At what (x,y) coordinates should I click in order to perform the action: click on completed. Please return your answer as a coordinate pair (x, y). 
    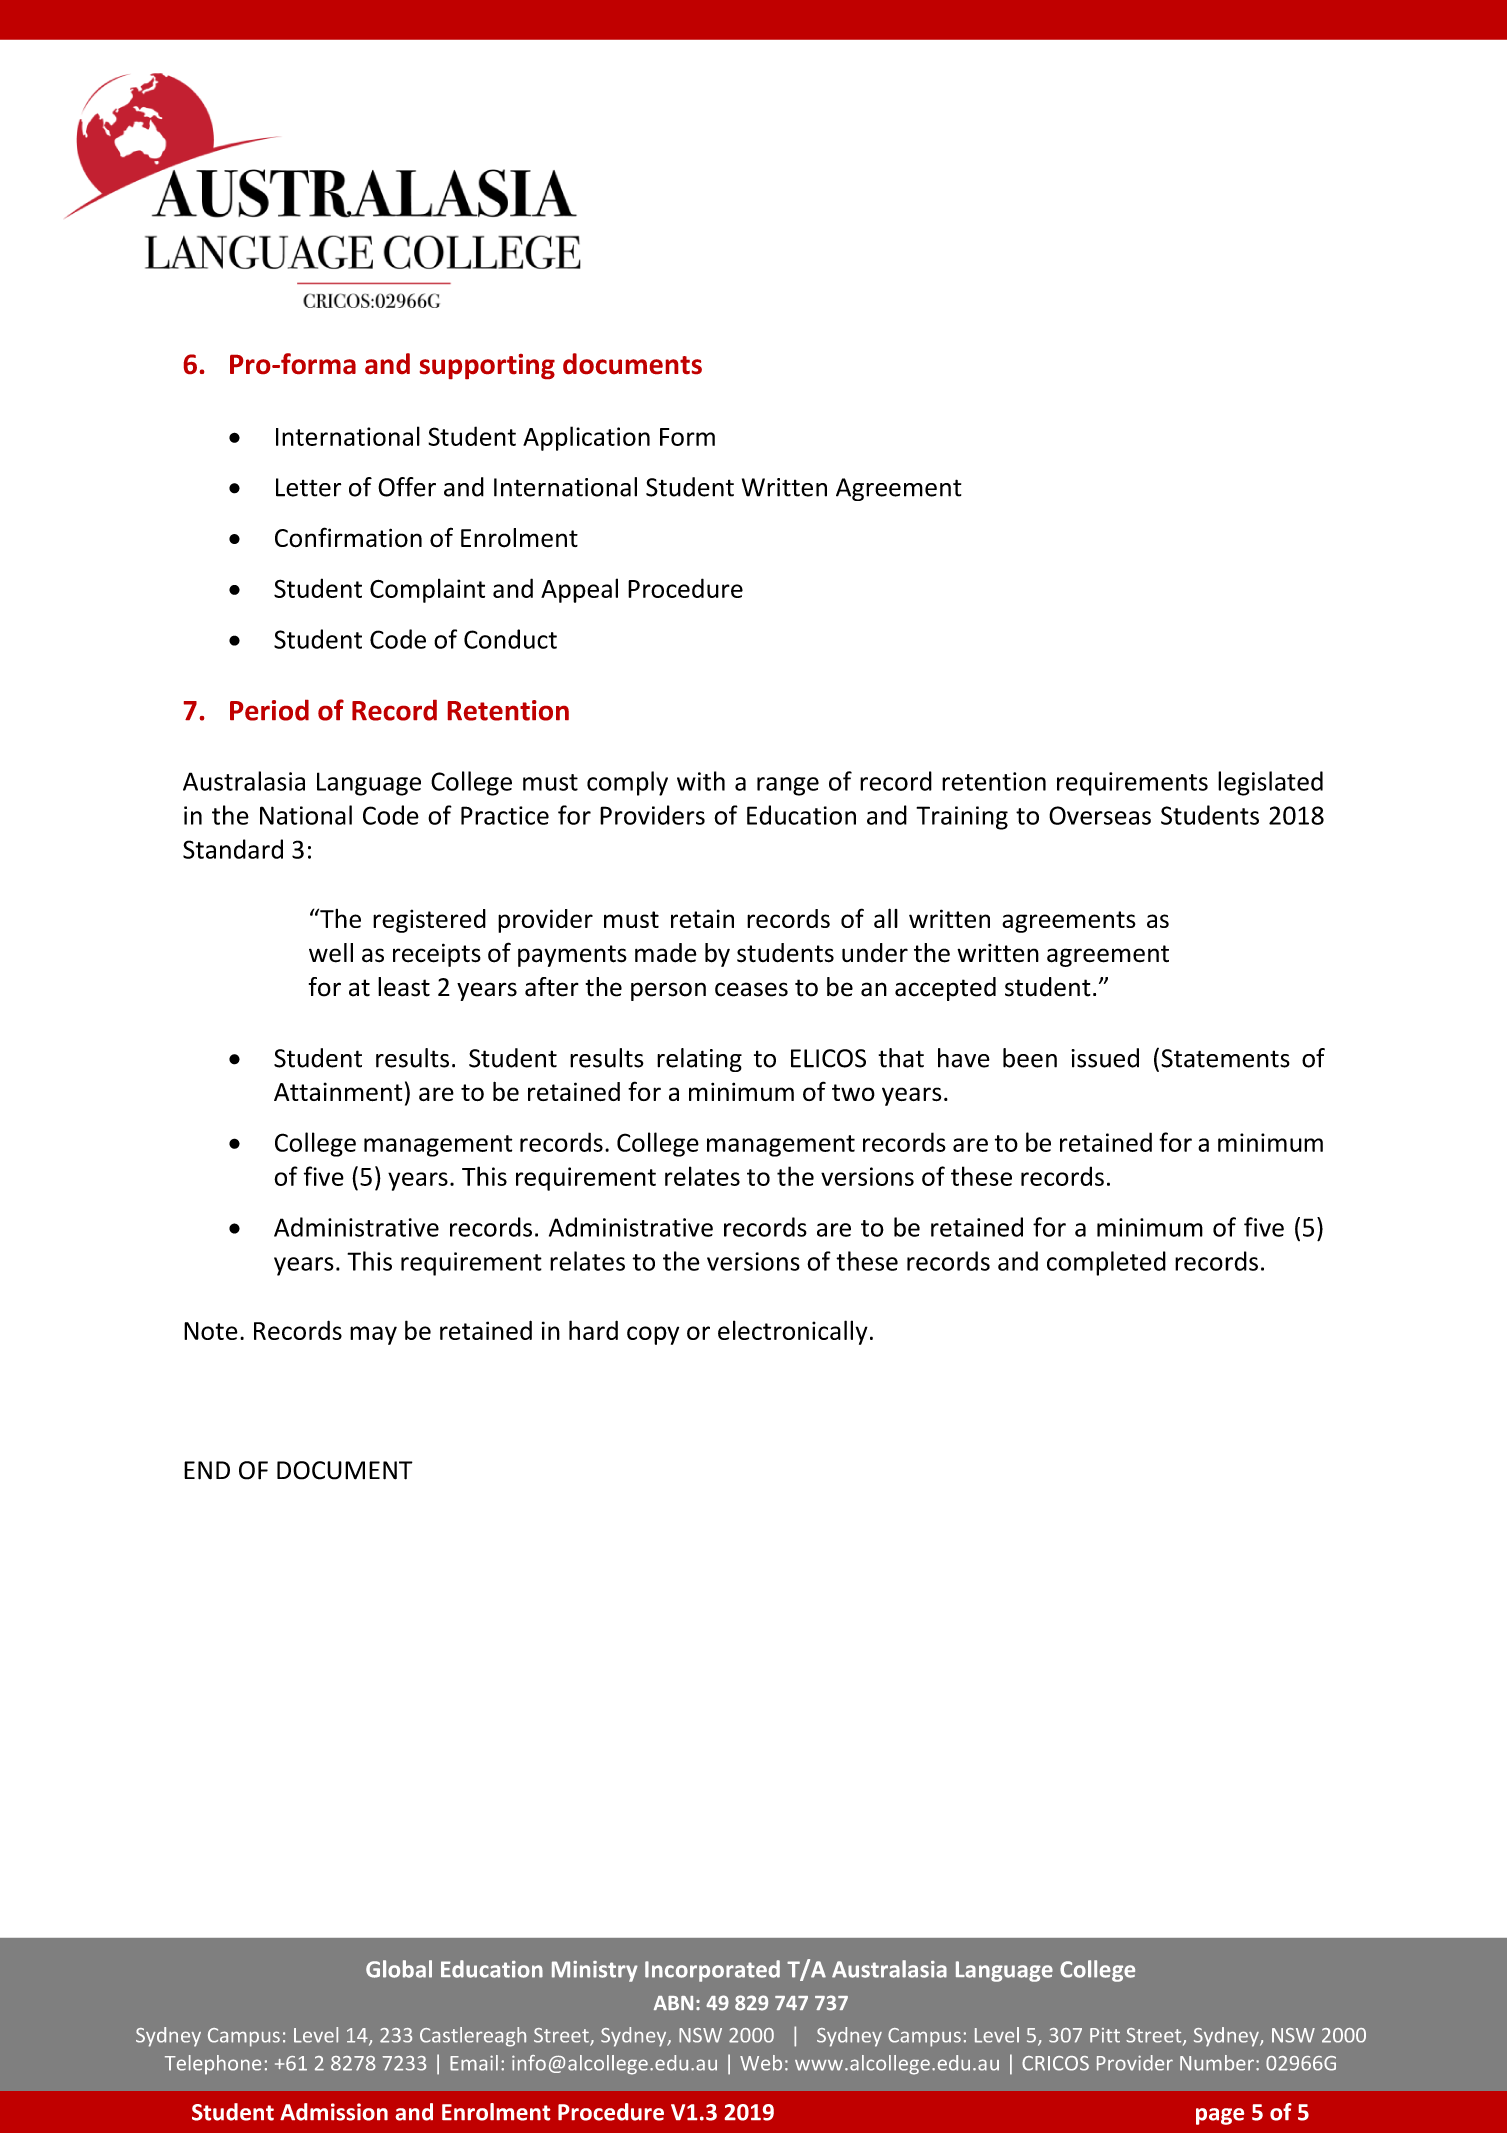
    Looking at the image, I should click on (1106, 1263).
